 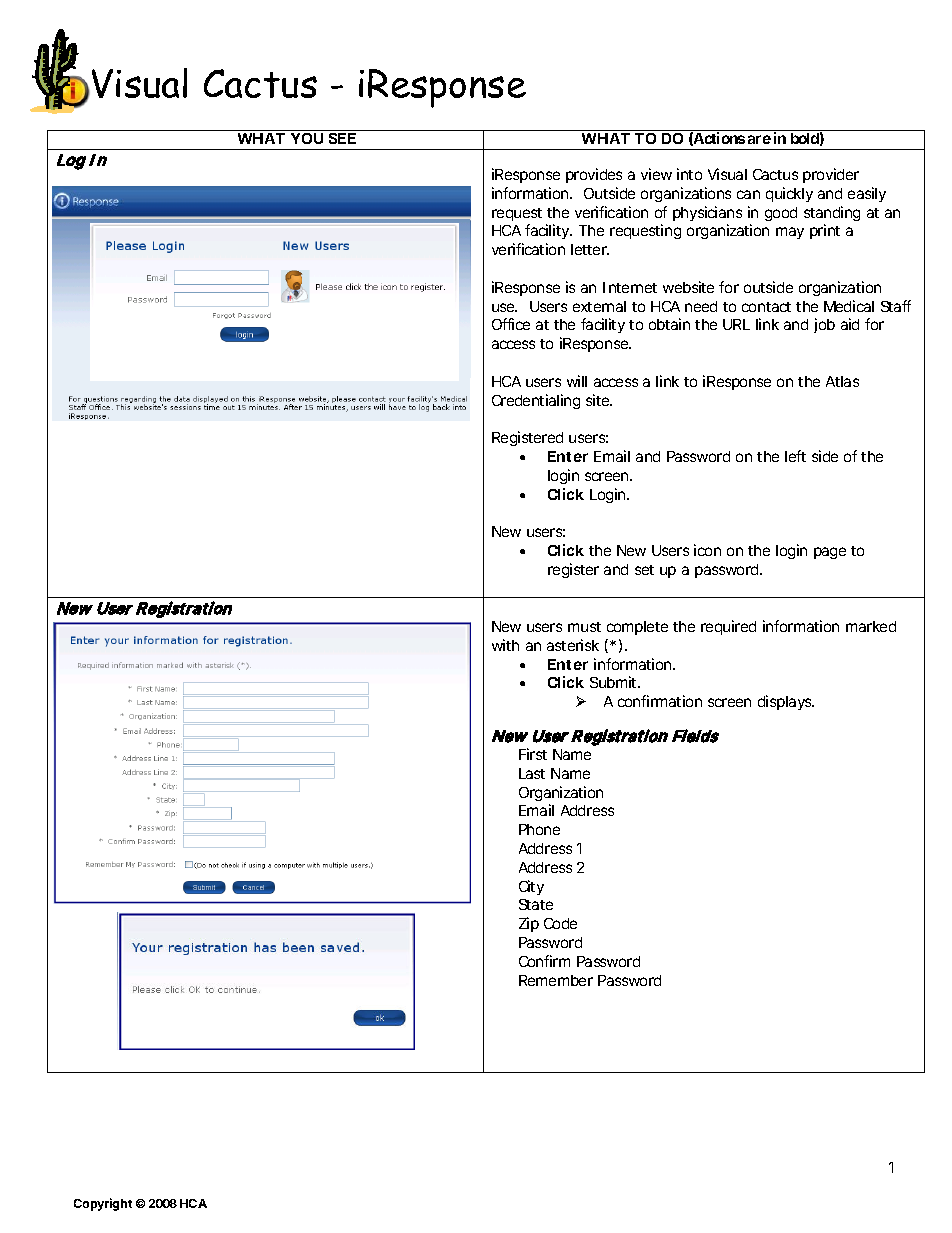 I want to click on Office, so click(x=511, y=324).
